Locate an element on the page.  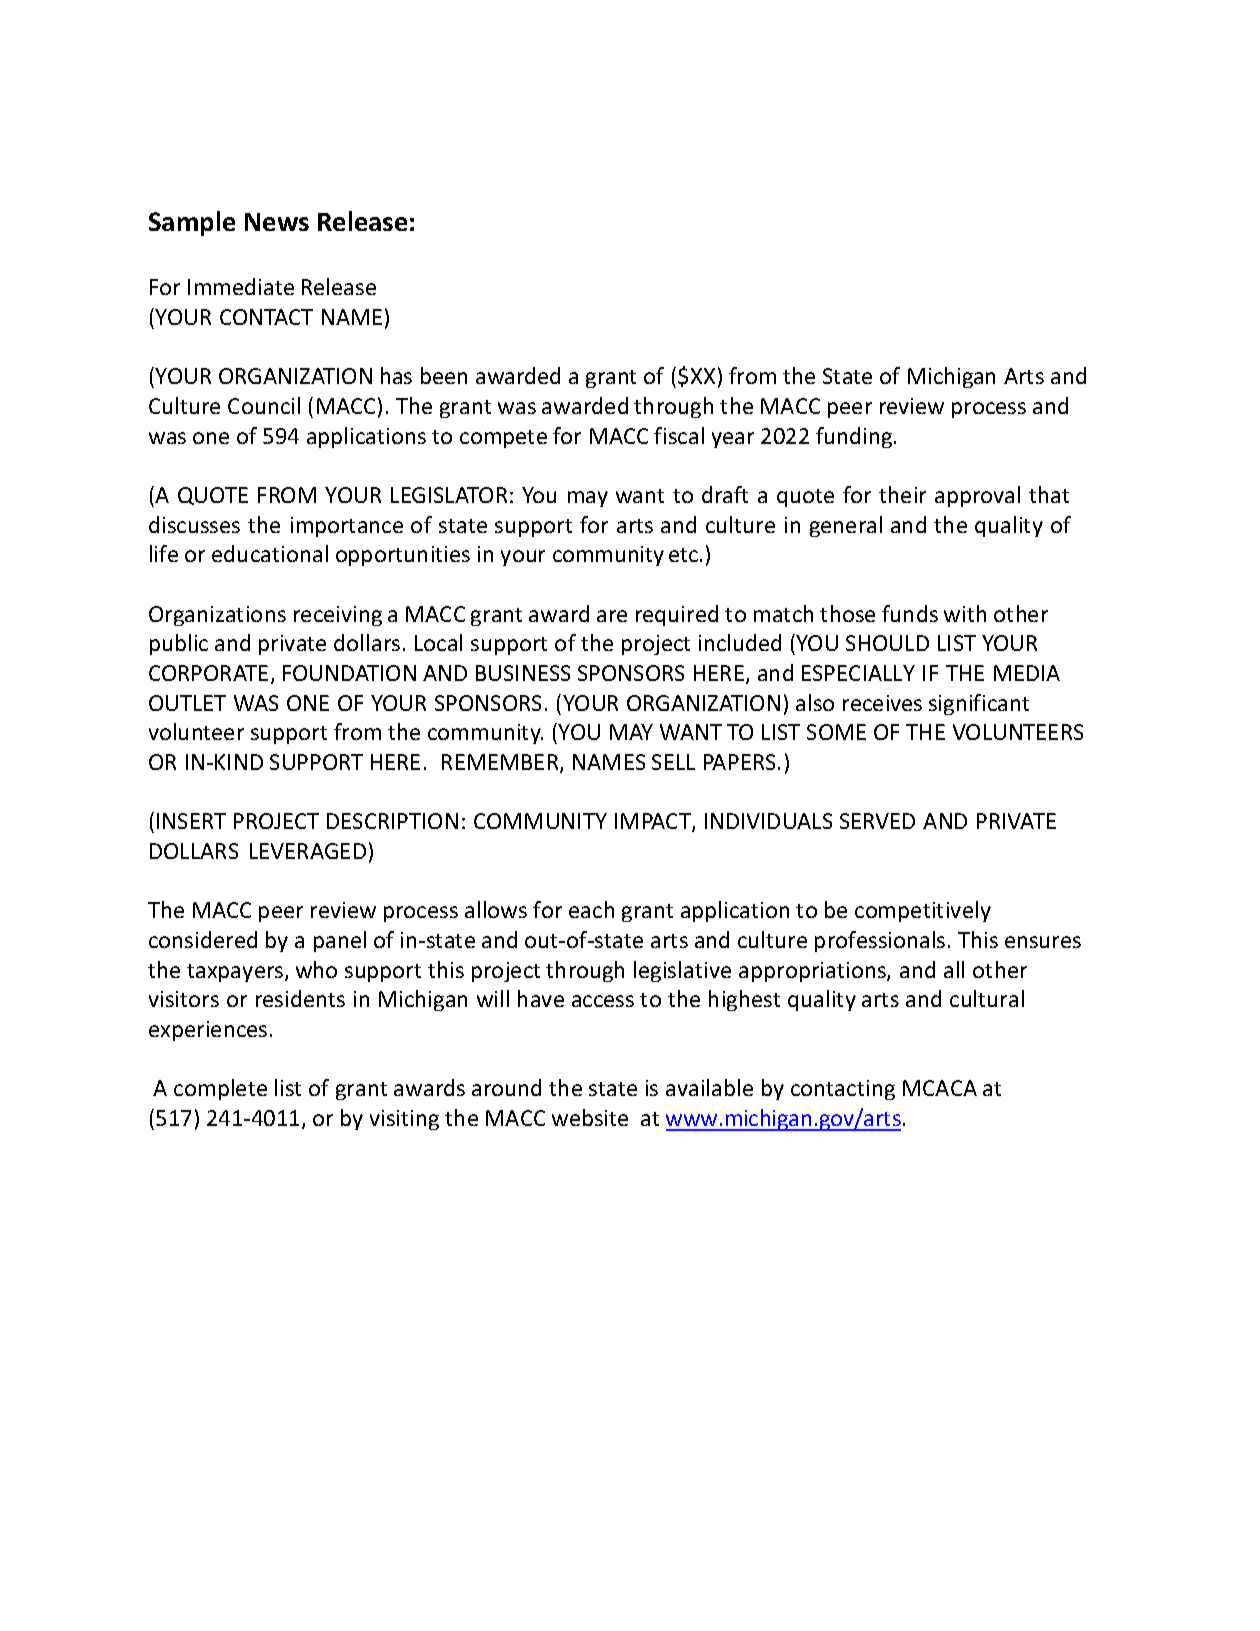
funding is located at coordinates (854, 437).
